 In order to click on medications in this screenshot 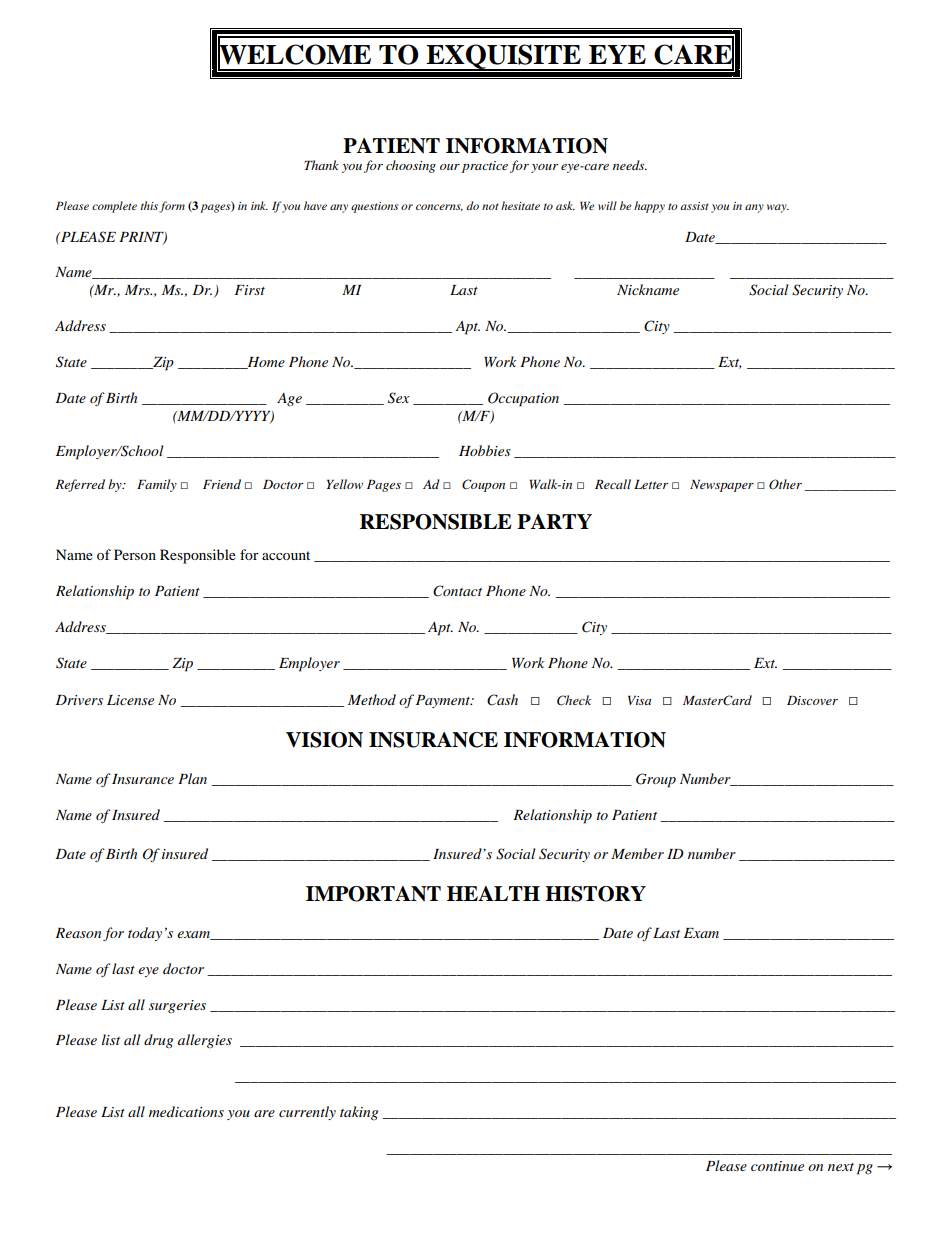, I will do `click(186, 1111)`.
